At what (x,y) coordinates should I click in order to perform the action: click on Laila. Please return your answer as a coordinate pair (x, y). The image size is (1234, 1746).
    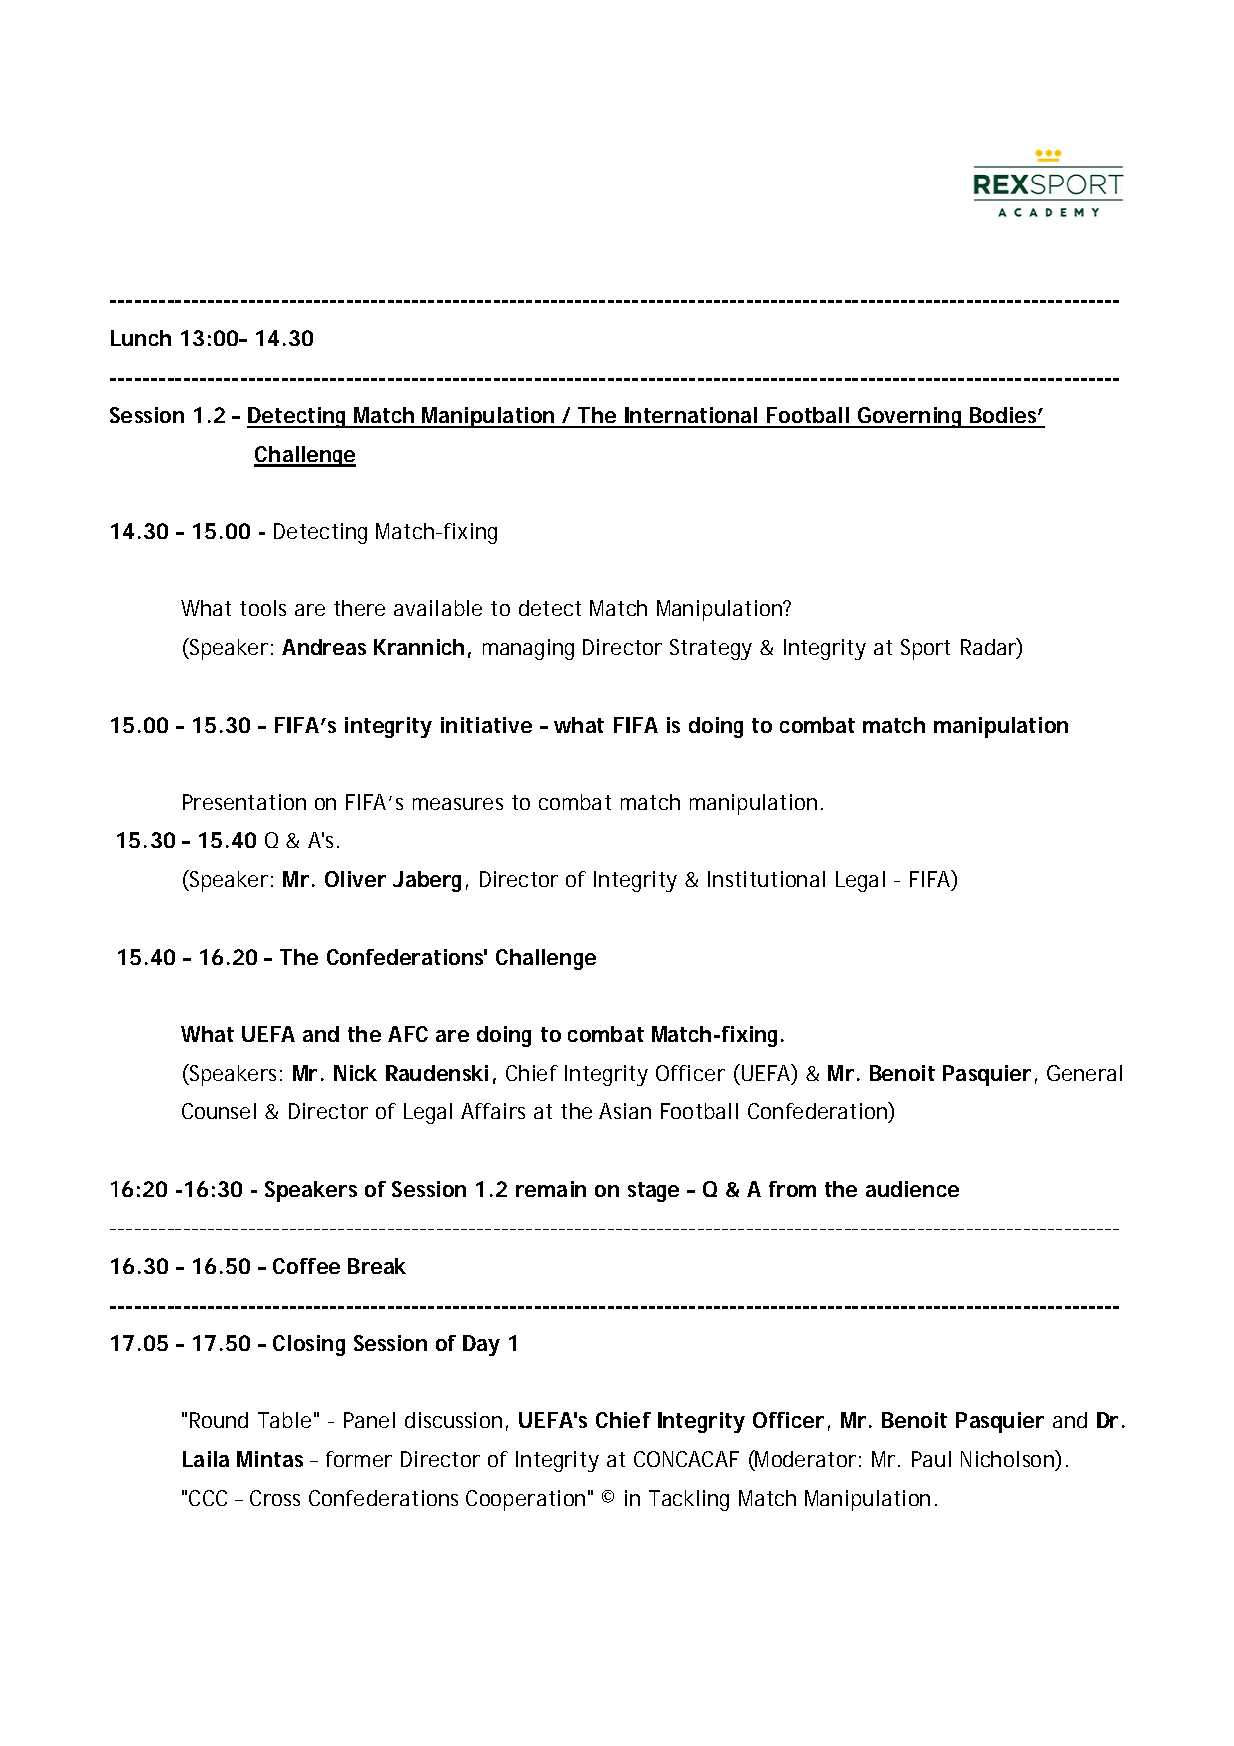
    Looking at the image, I should click on (206, 1459).
